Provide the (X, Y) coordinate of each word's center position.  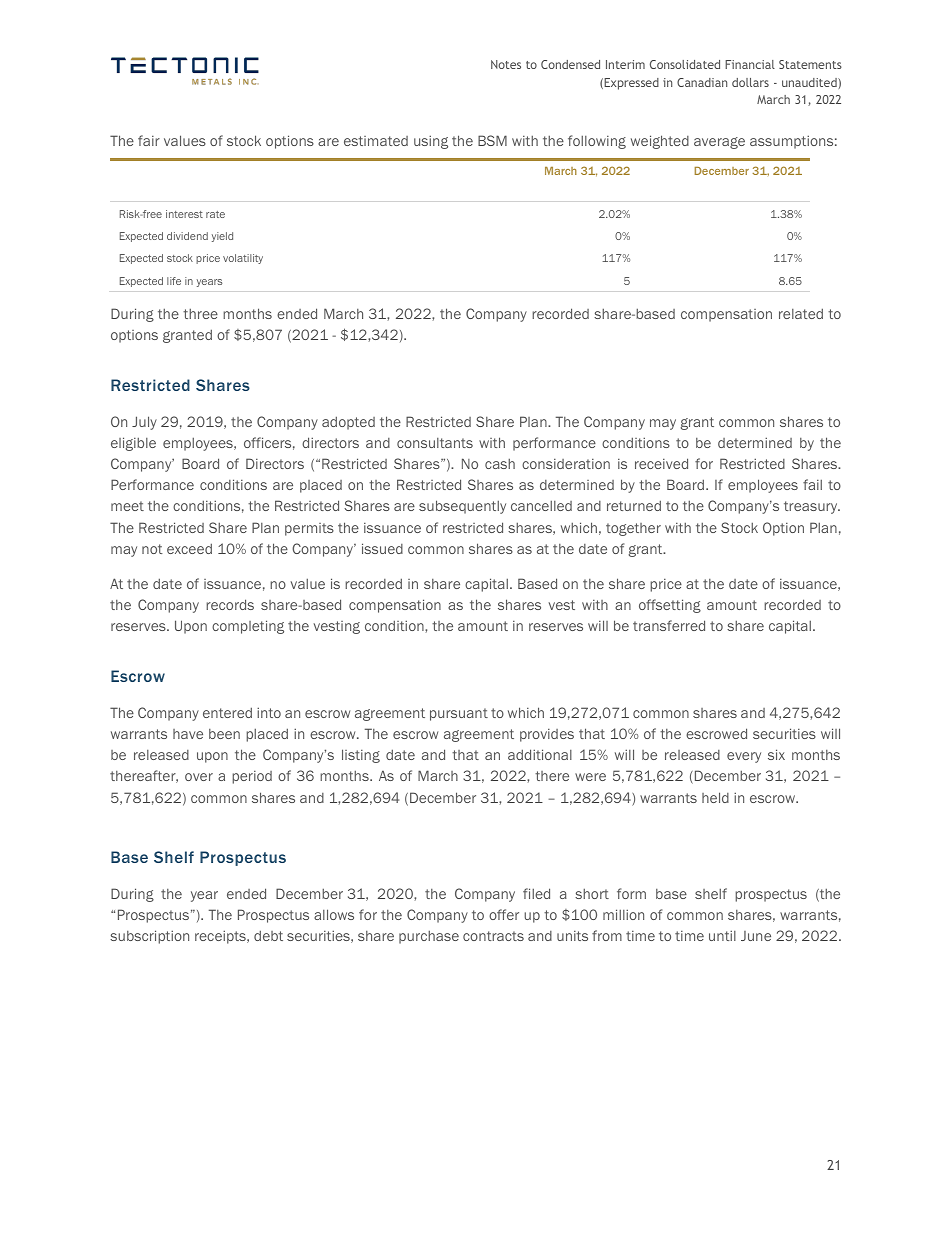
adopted (348, 423)
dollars (750, 82)
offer (504, 914)
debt (268, 935)
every (744, 757)
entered (227, 712)
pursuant (459, 714)
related (801, 313)
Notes (506, 64)
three (200, 313)
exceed (189, 548)
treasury (812, 507)
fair (149, 140)
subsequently (462, 507)
